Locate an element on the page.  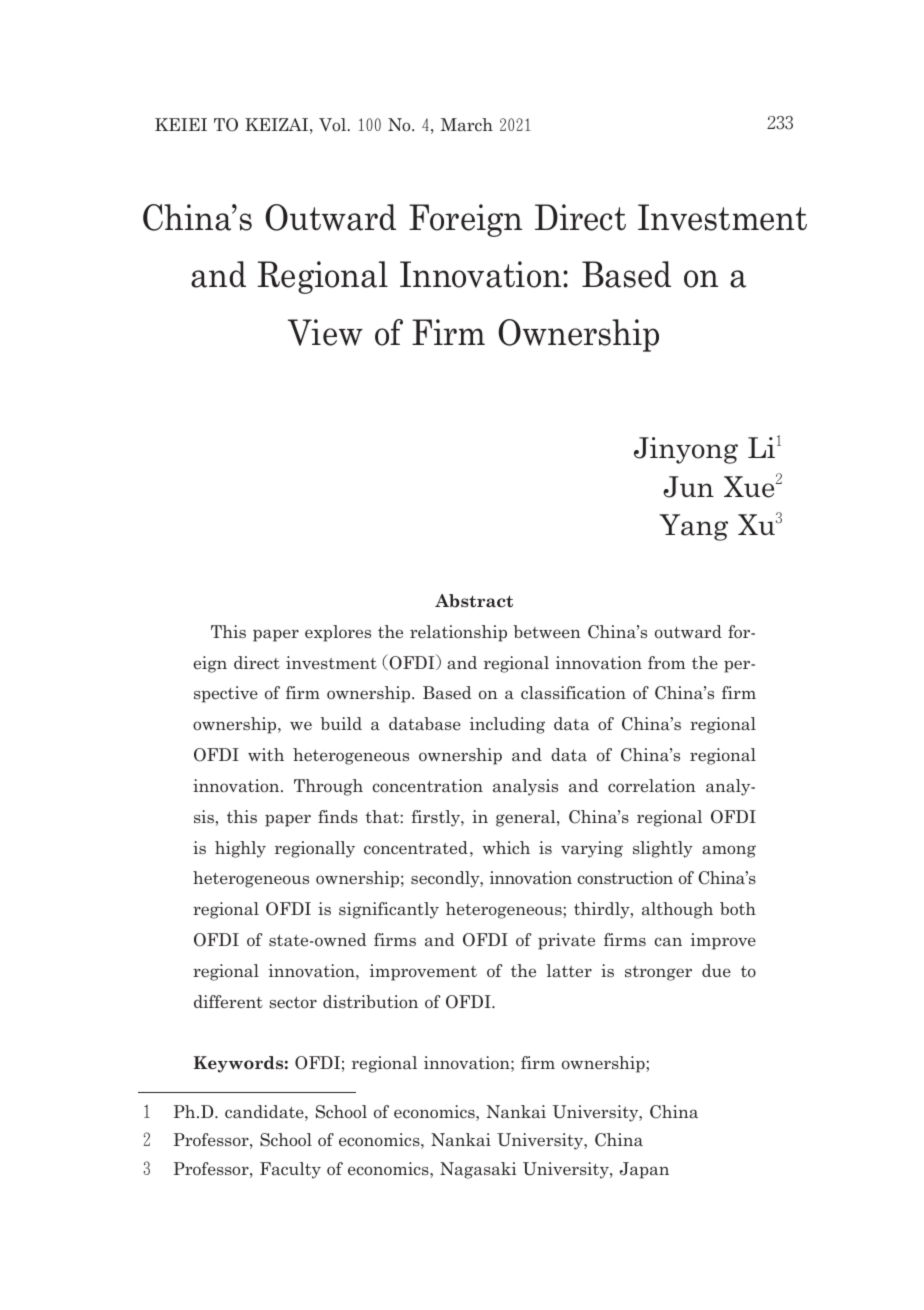
from is located at coordinates (666, 662).
